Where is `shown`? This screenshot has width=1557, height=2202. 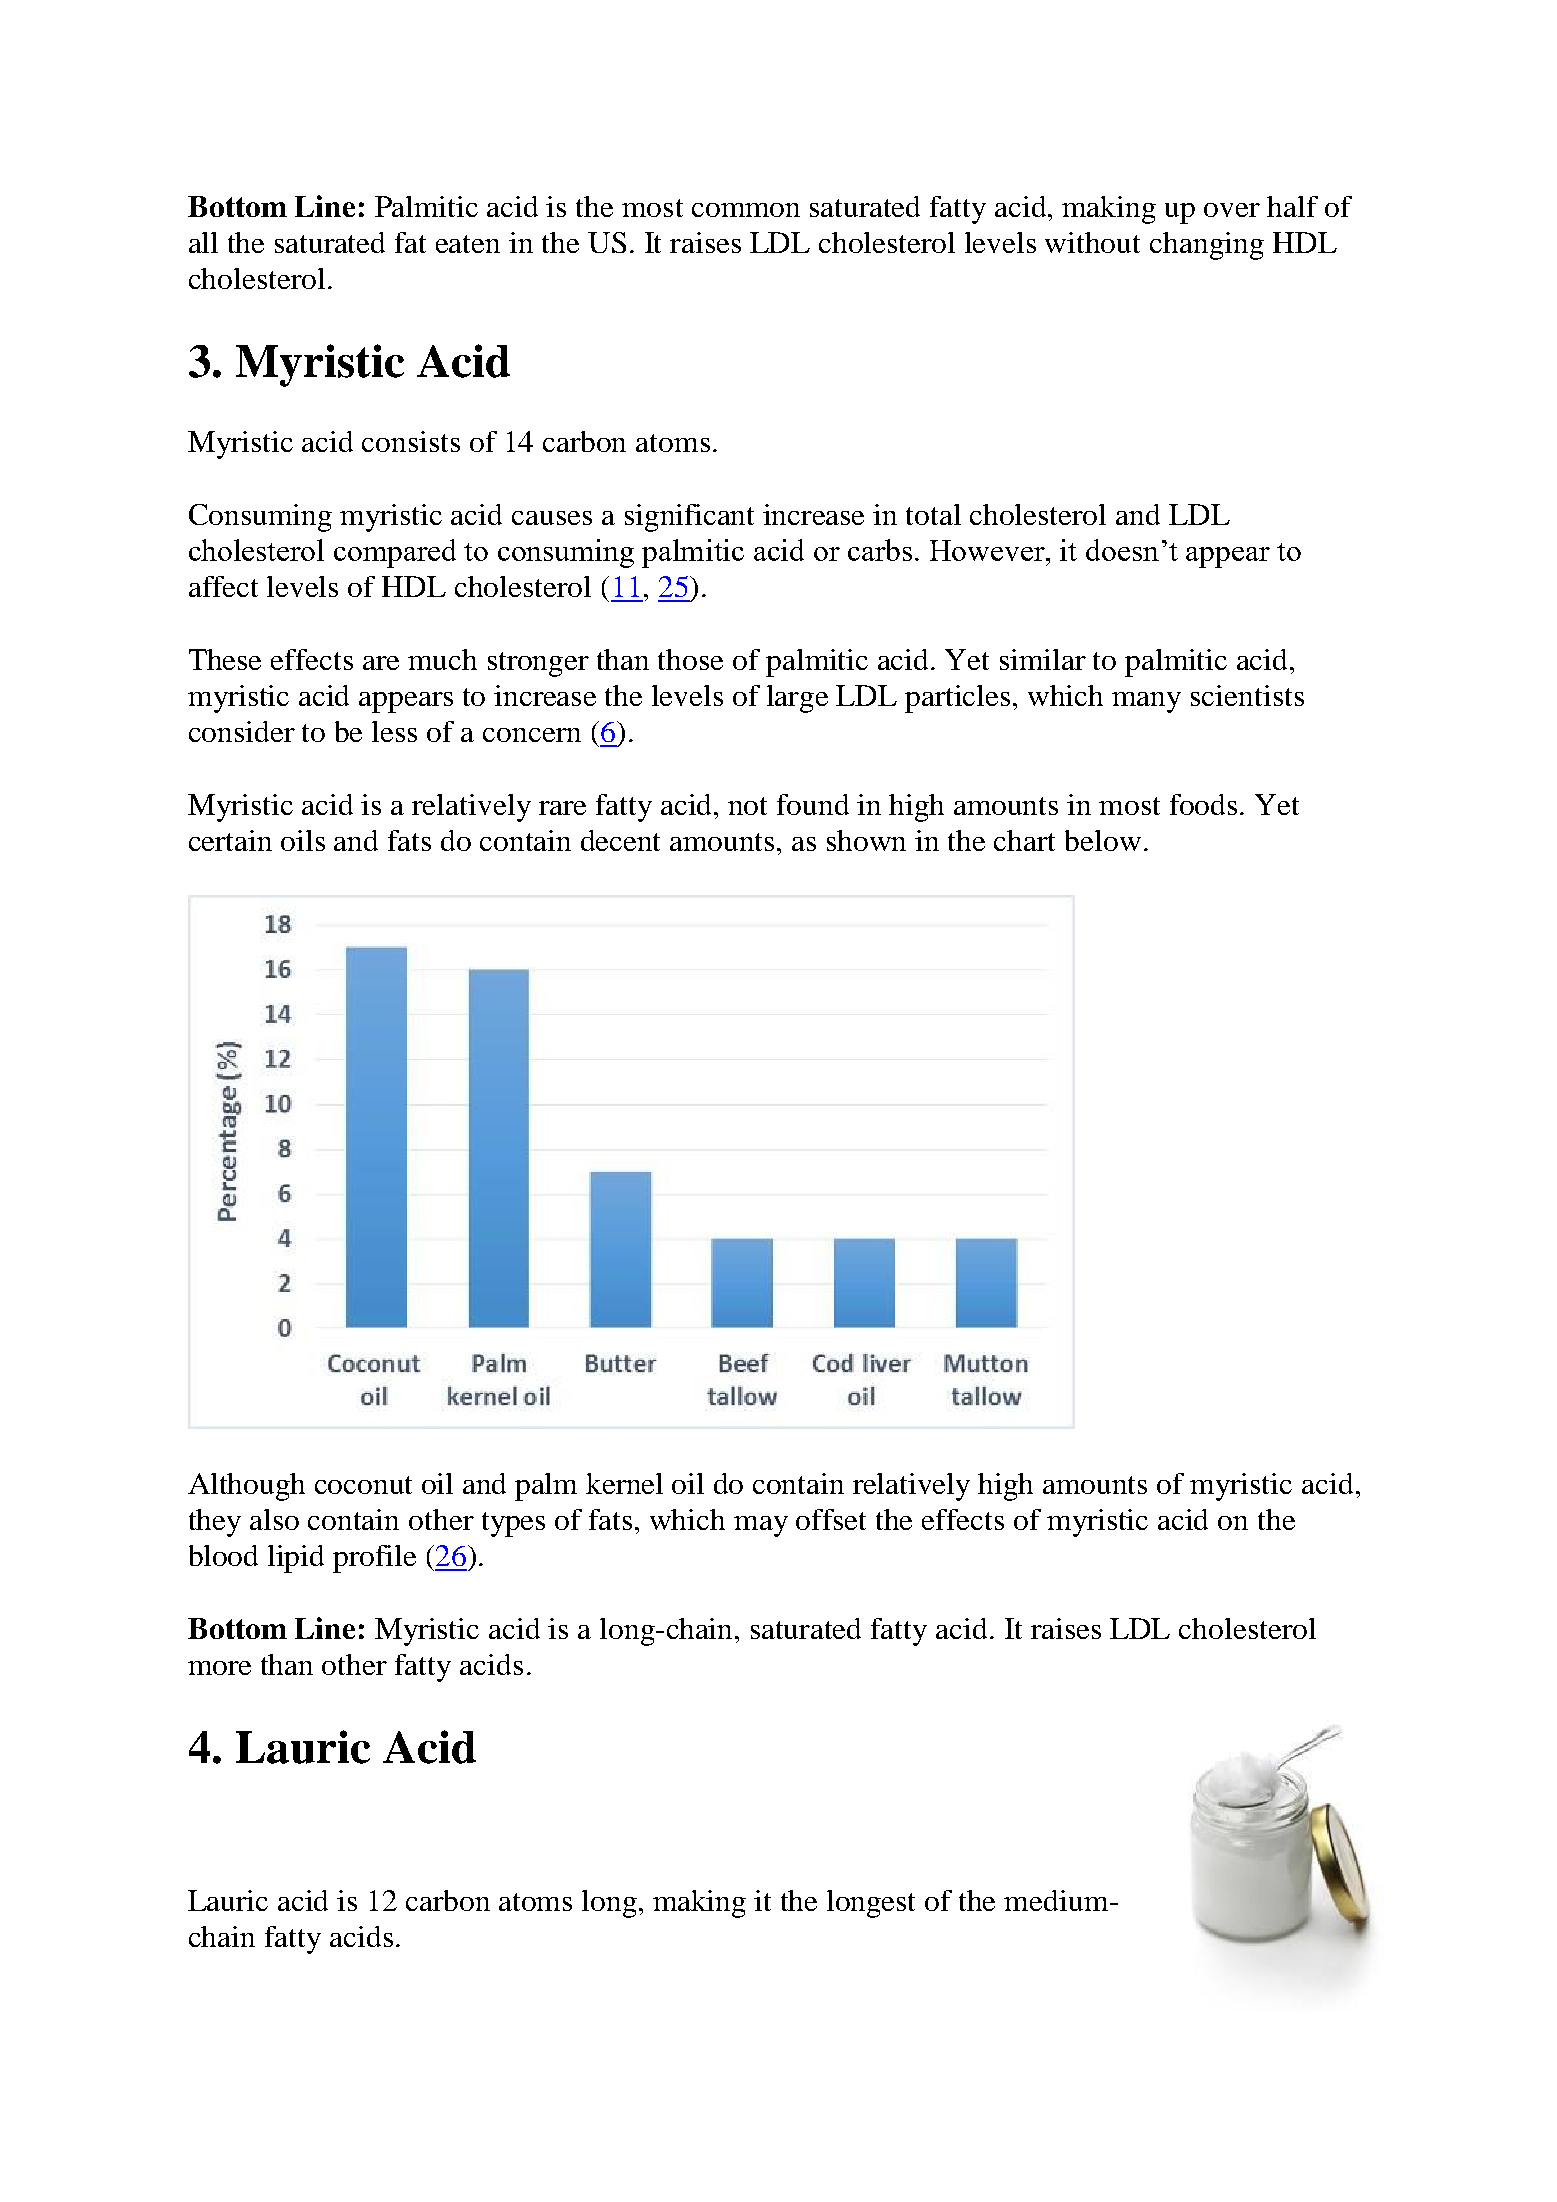 shown is located at coordinates (866, 840).
